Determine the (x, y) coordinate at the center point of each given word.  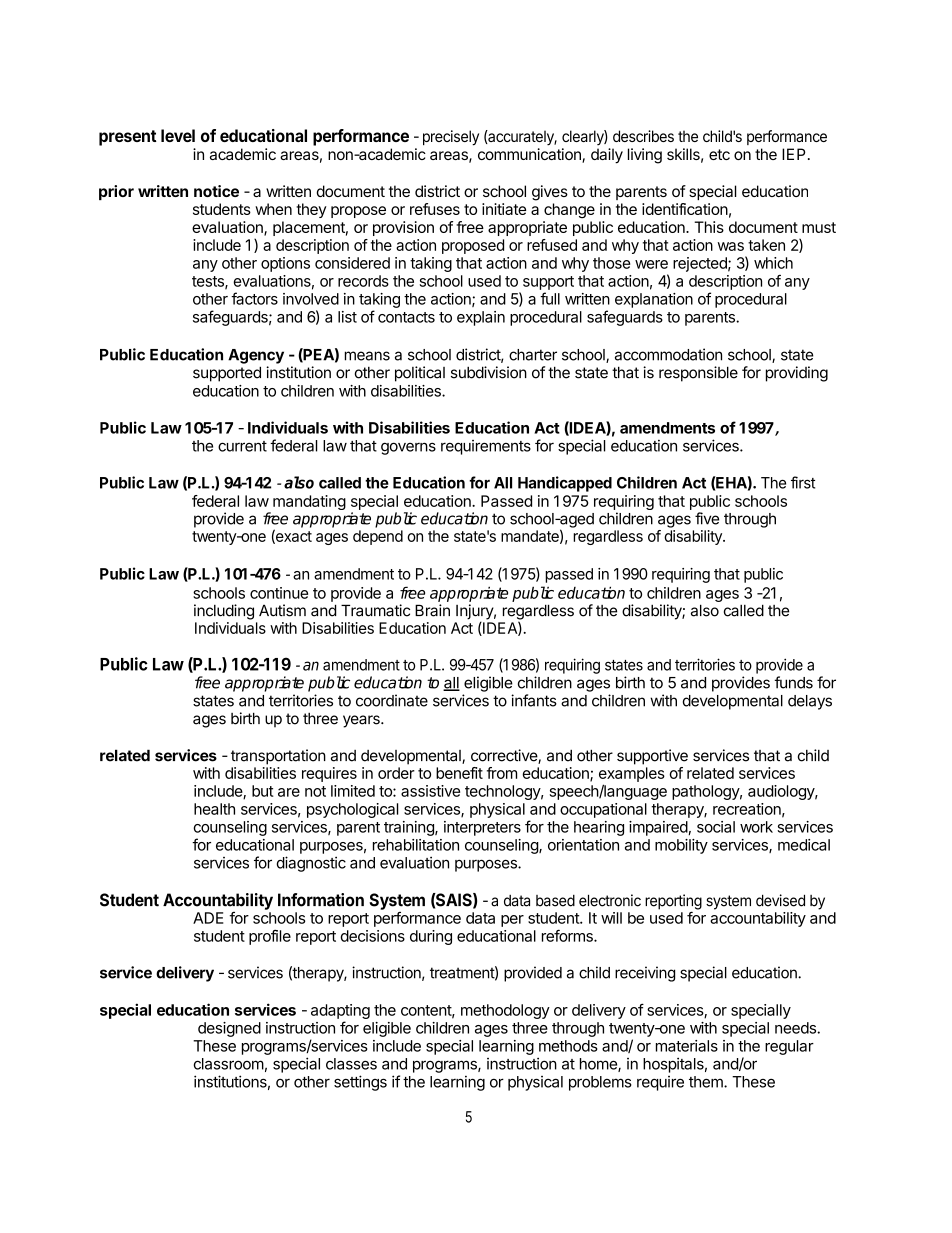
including (224, 612)
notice (216, 191)
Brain (432, 610)
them (707, 1082)
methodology (505, 1011)
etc (719, 154)
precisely (451, 138)
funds (793, 682)
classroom (229, 1064)
